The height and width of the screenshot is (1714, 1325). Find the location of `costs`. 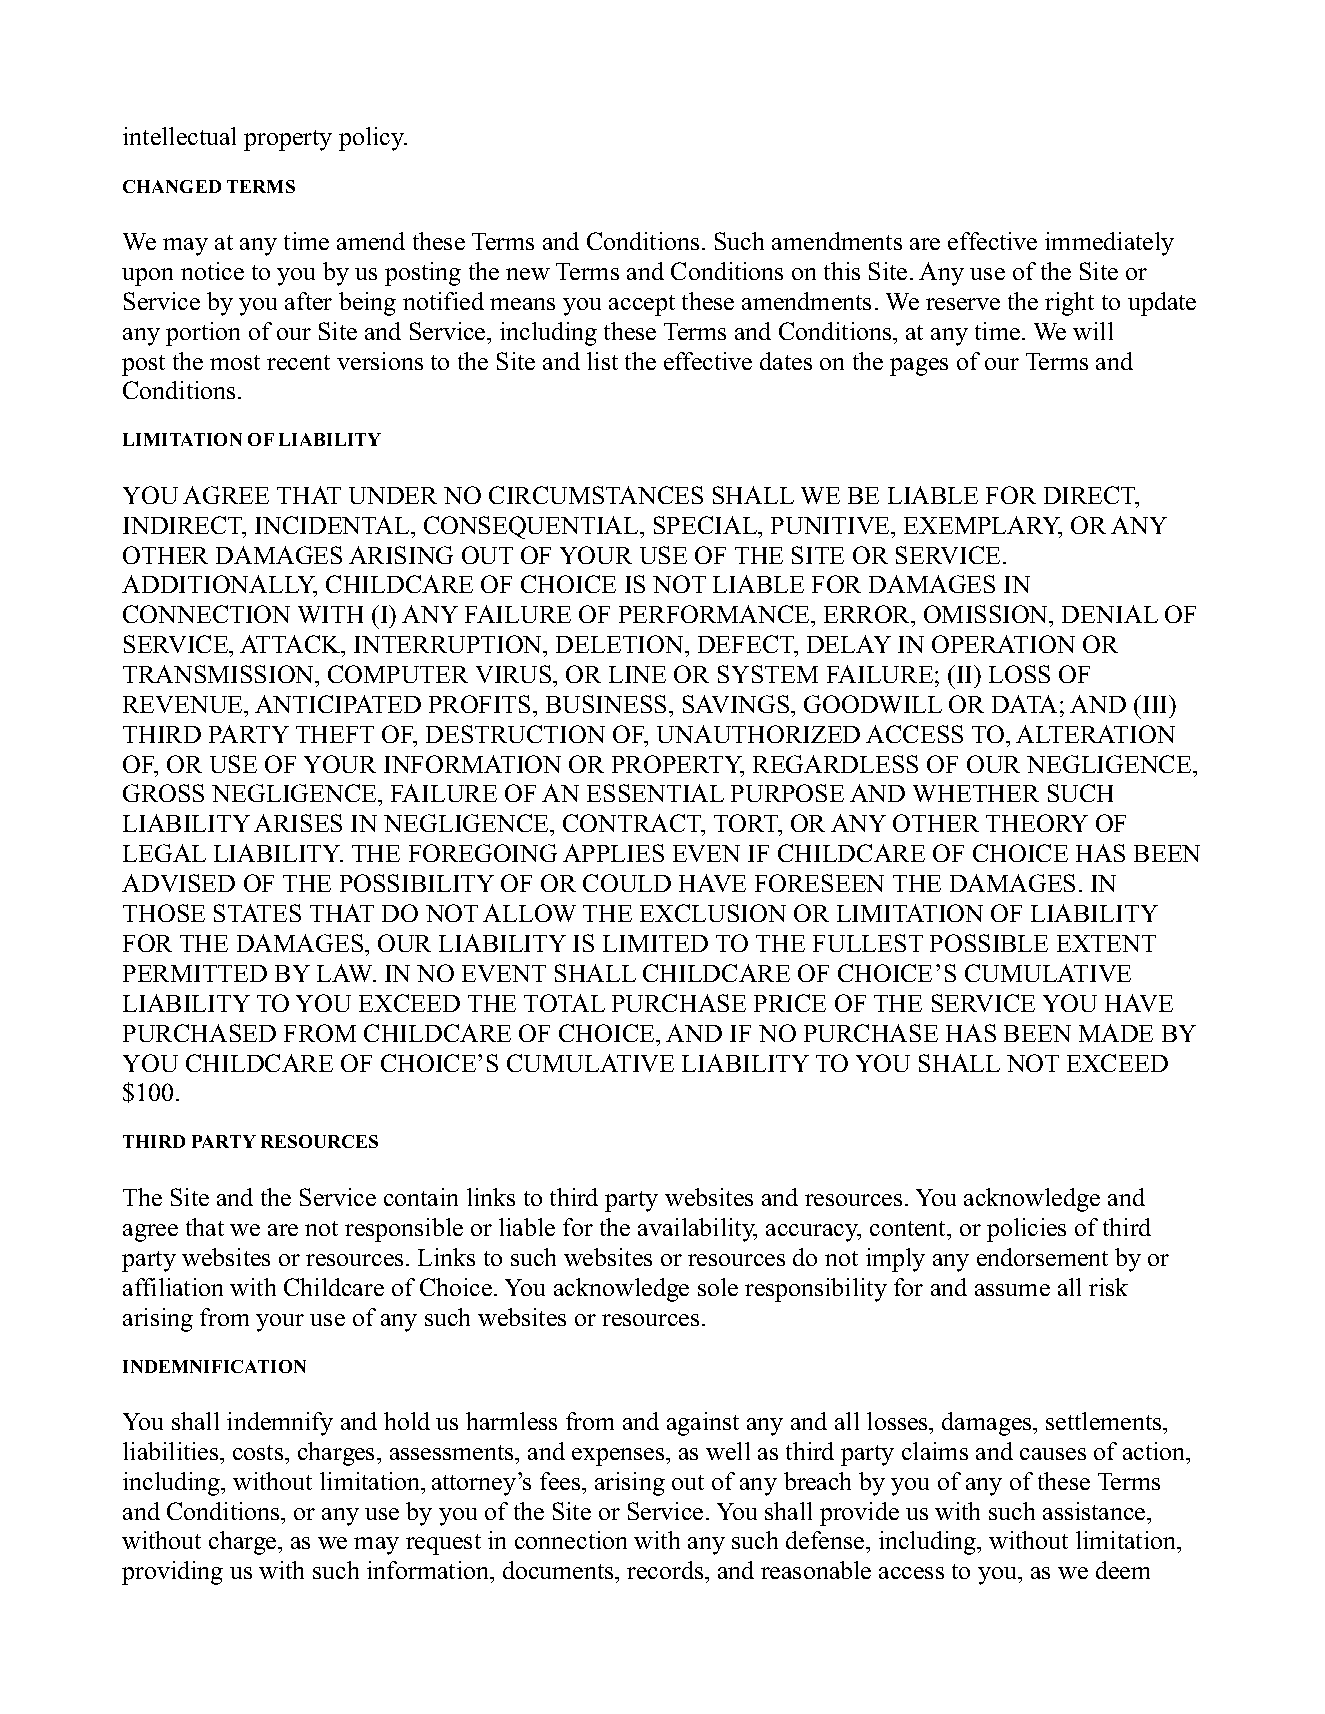

costs is located at coordinates (259, 1452).
